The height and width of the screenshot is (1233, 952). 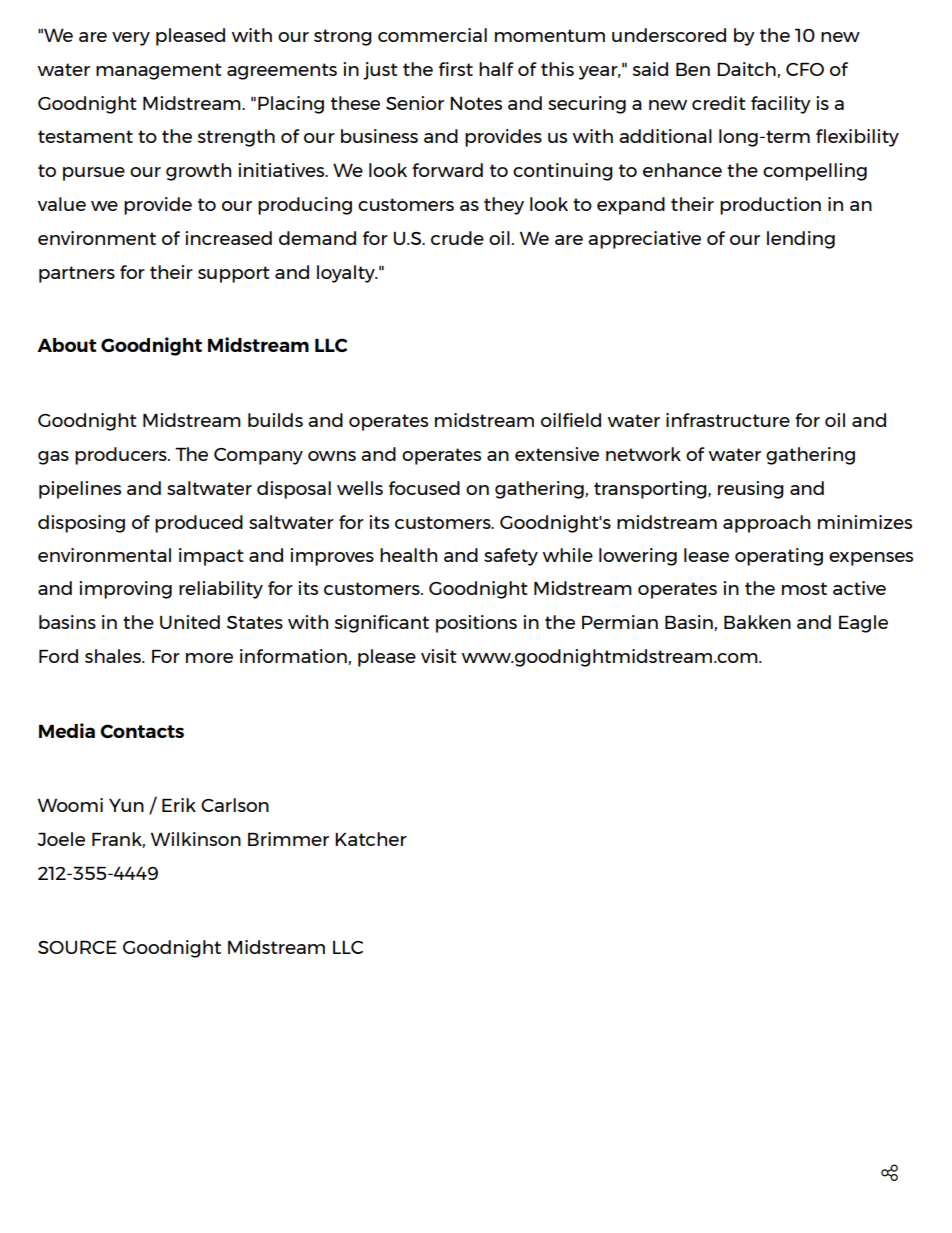 What do you see at coordinates (757, 622) in the screenshot?
I see `Bakken` at bounding box center [757, 622].
